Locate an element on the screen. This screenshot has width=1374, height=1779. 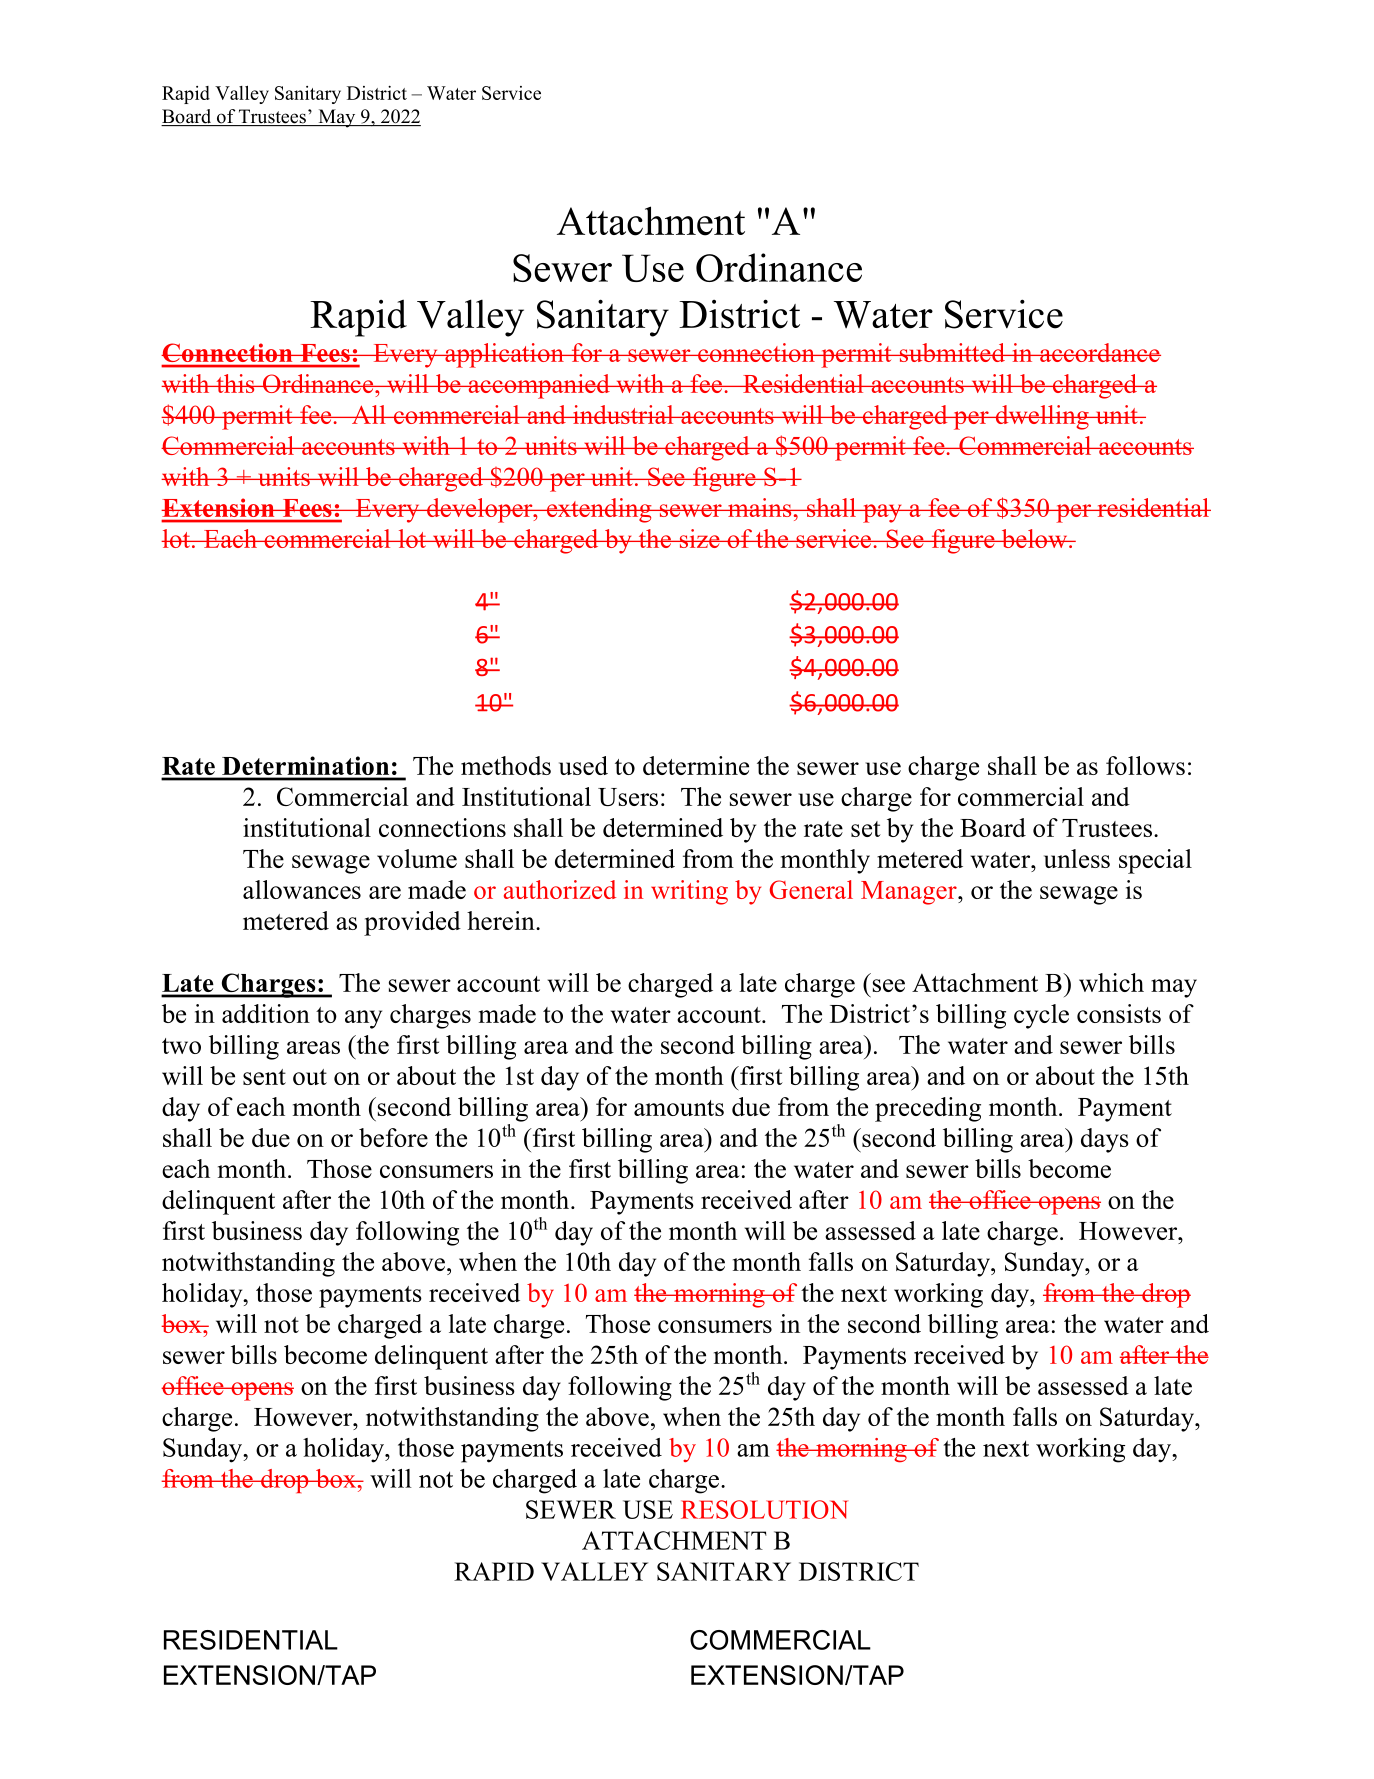
dwelling is located at coordinates (1042, 417).
